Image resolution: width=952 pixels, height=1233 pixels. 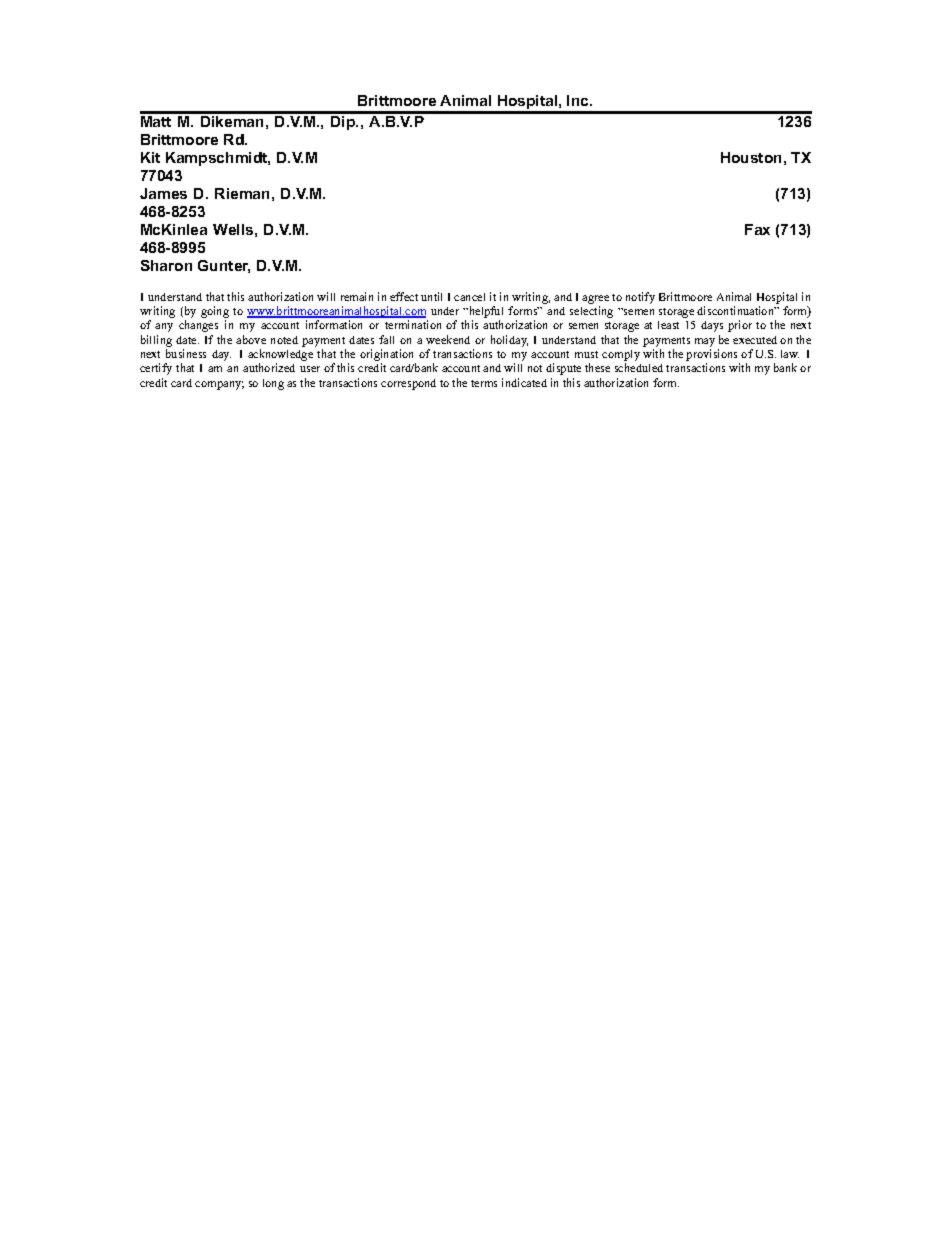 What do you see at coordinates (579, 100) in the page?
I see `Inc` at bounding box center [579, 100].
